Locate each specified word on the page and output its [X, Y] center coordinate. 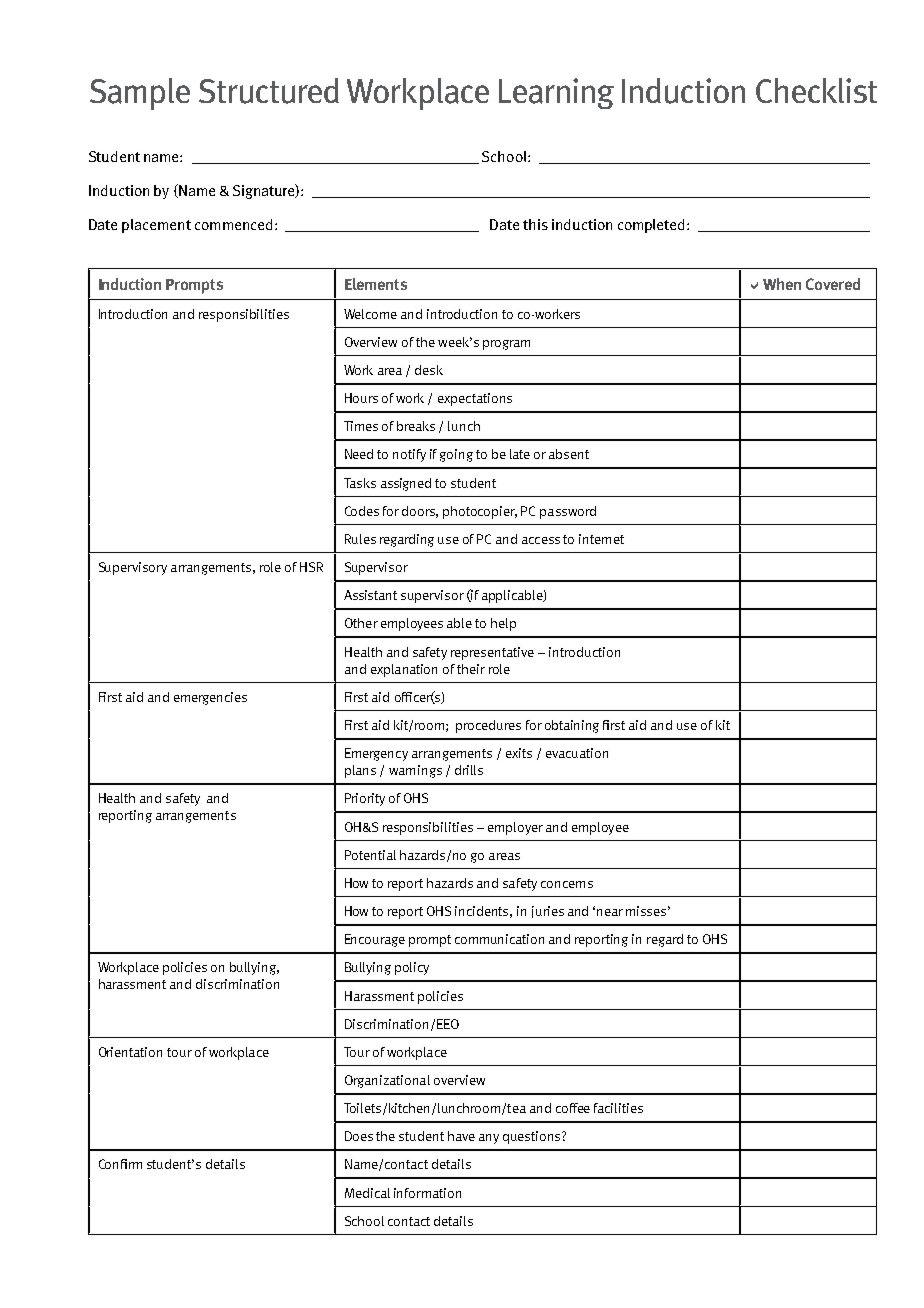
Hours [361, 398]
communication [499, 939]
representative [492, 653]
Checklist [816, 90]
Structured [269, 91]
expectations [475, 399]
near [610, 912]
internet [601, 539]
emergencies [210, 698]
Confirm [120, 1164]
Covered [833, 284]
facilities [618, 1108]
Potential [370, 855]
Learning [556, 93]
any [489, 1139]
